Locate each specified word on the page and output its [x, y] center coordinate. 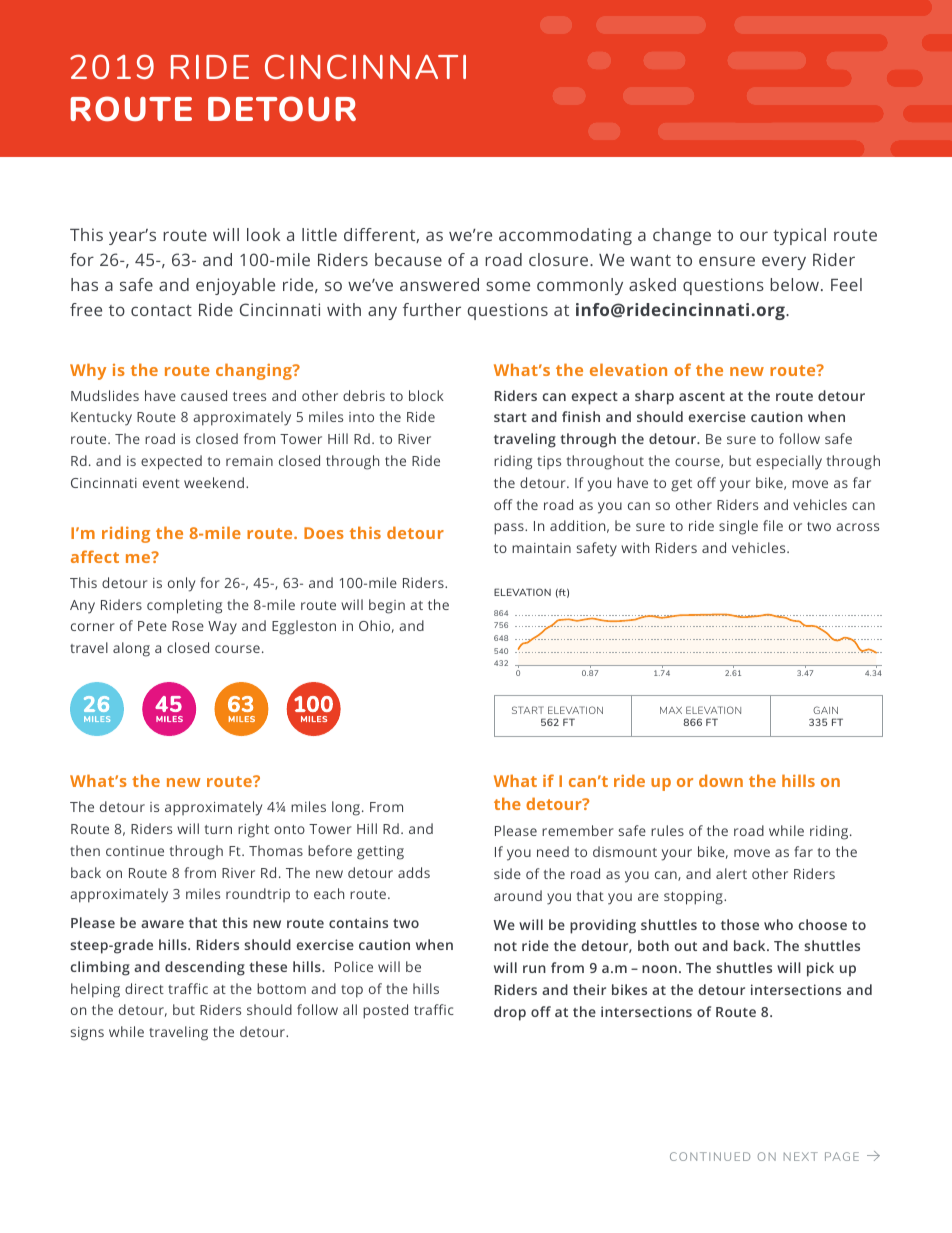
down [721, 780]
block [426, 395]
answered [439, 284]
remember [578, 830]
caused [204, 395]
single [738, 527]
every [784, 263]
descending [205, 968]
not [505, 946]
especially [789, 462]
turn [218, 829]
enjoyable [235, 286]
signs [87, 1034]
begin [387, 606]
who [778, 924]
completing [184, 606]
